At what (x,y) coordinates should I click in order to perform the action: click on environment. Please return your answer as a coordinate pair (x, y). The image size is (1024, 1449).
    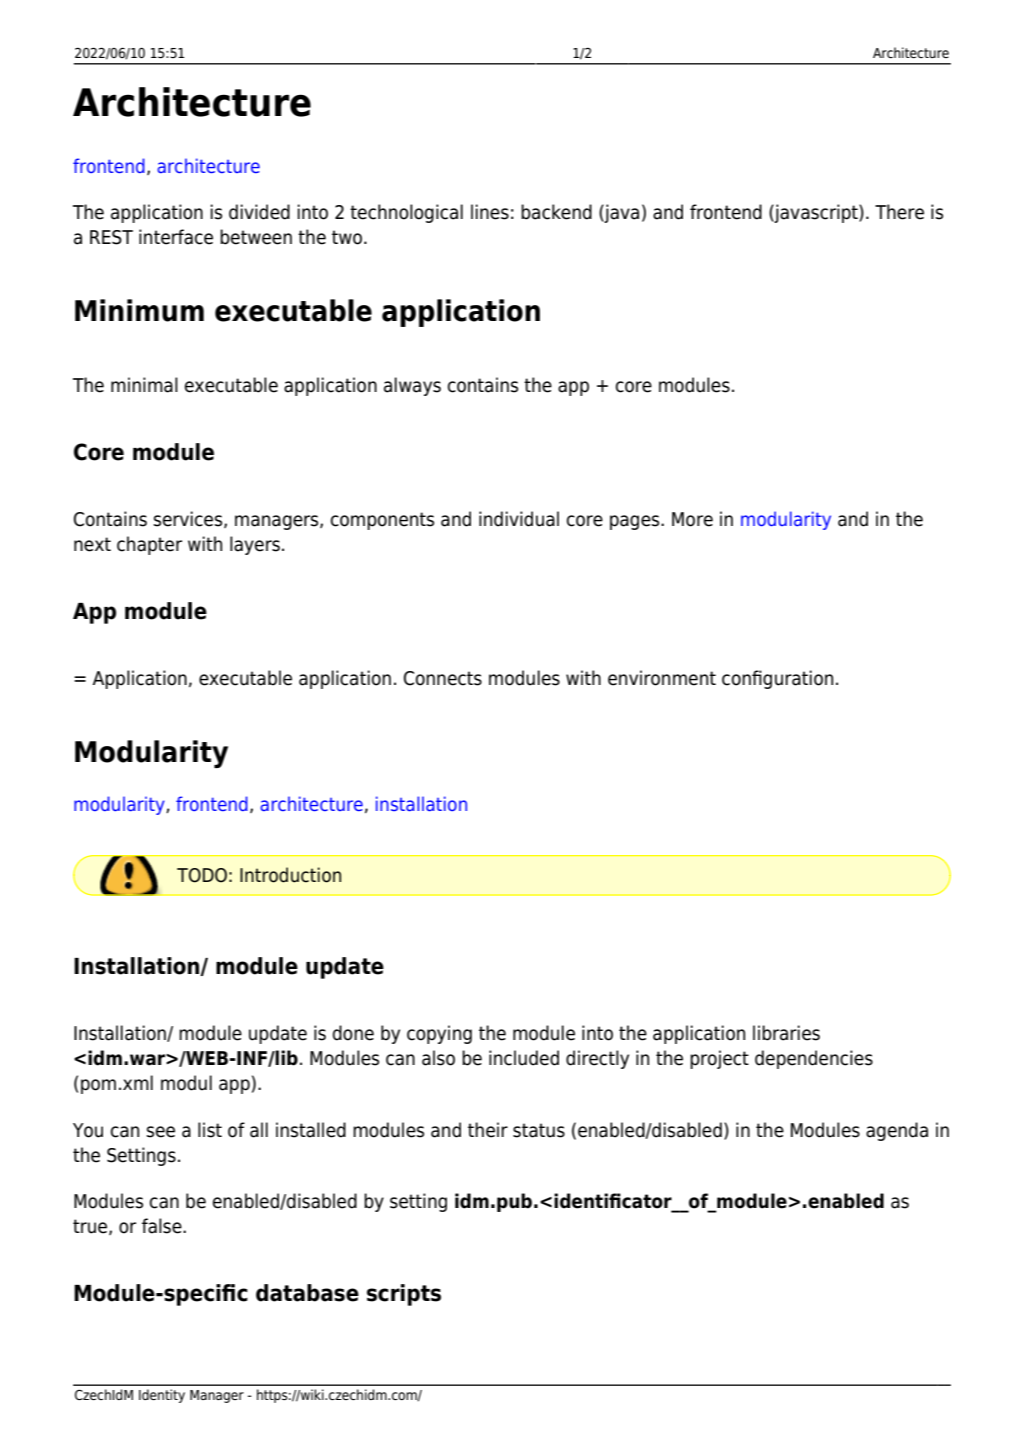
    Looking at the image, I should click on (662, 678).
